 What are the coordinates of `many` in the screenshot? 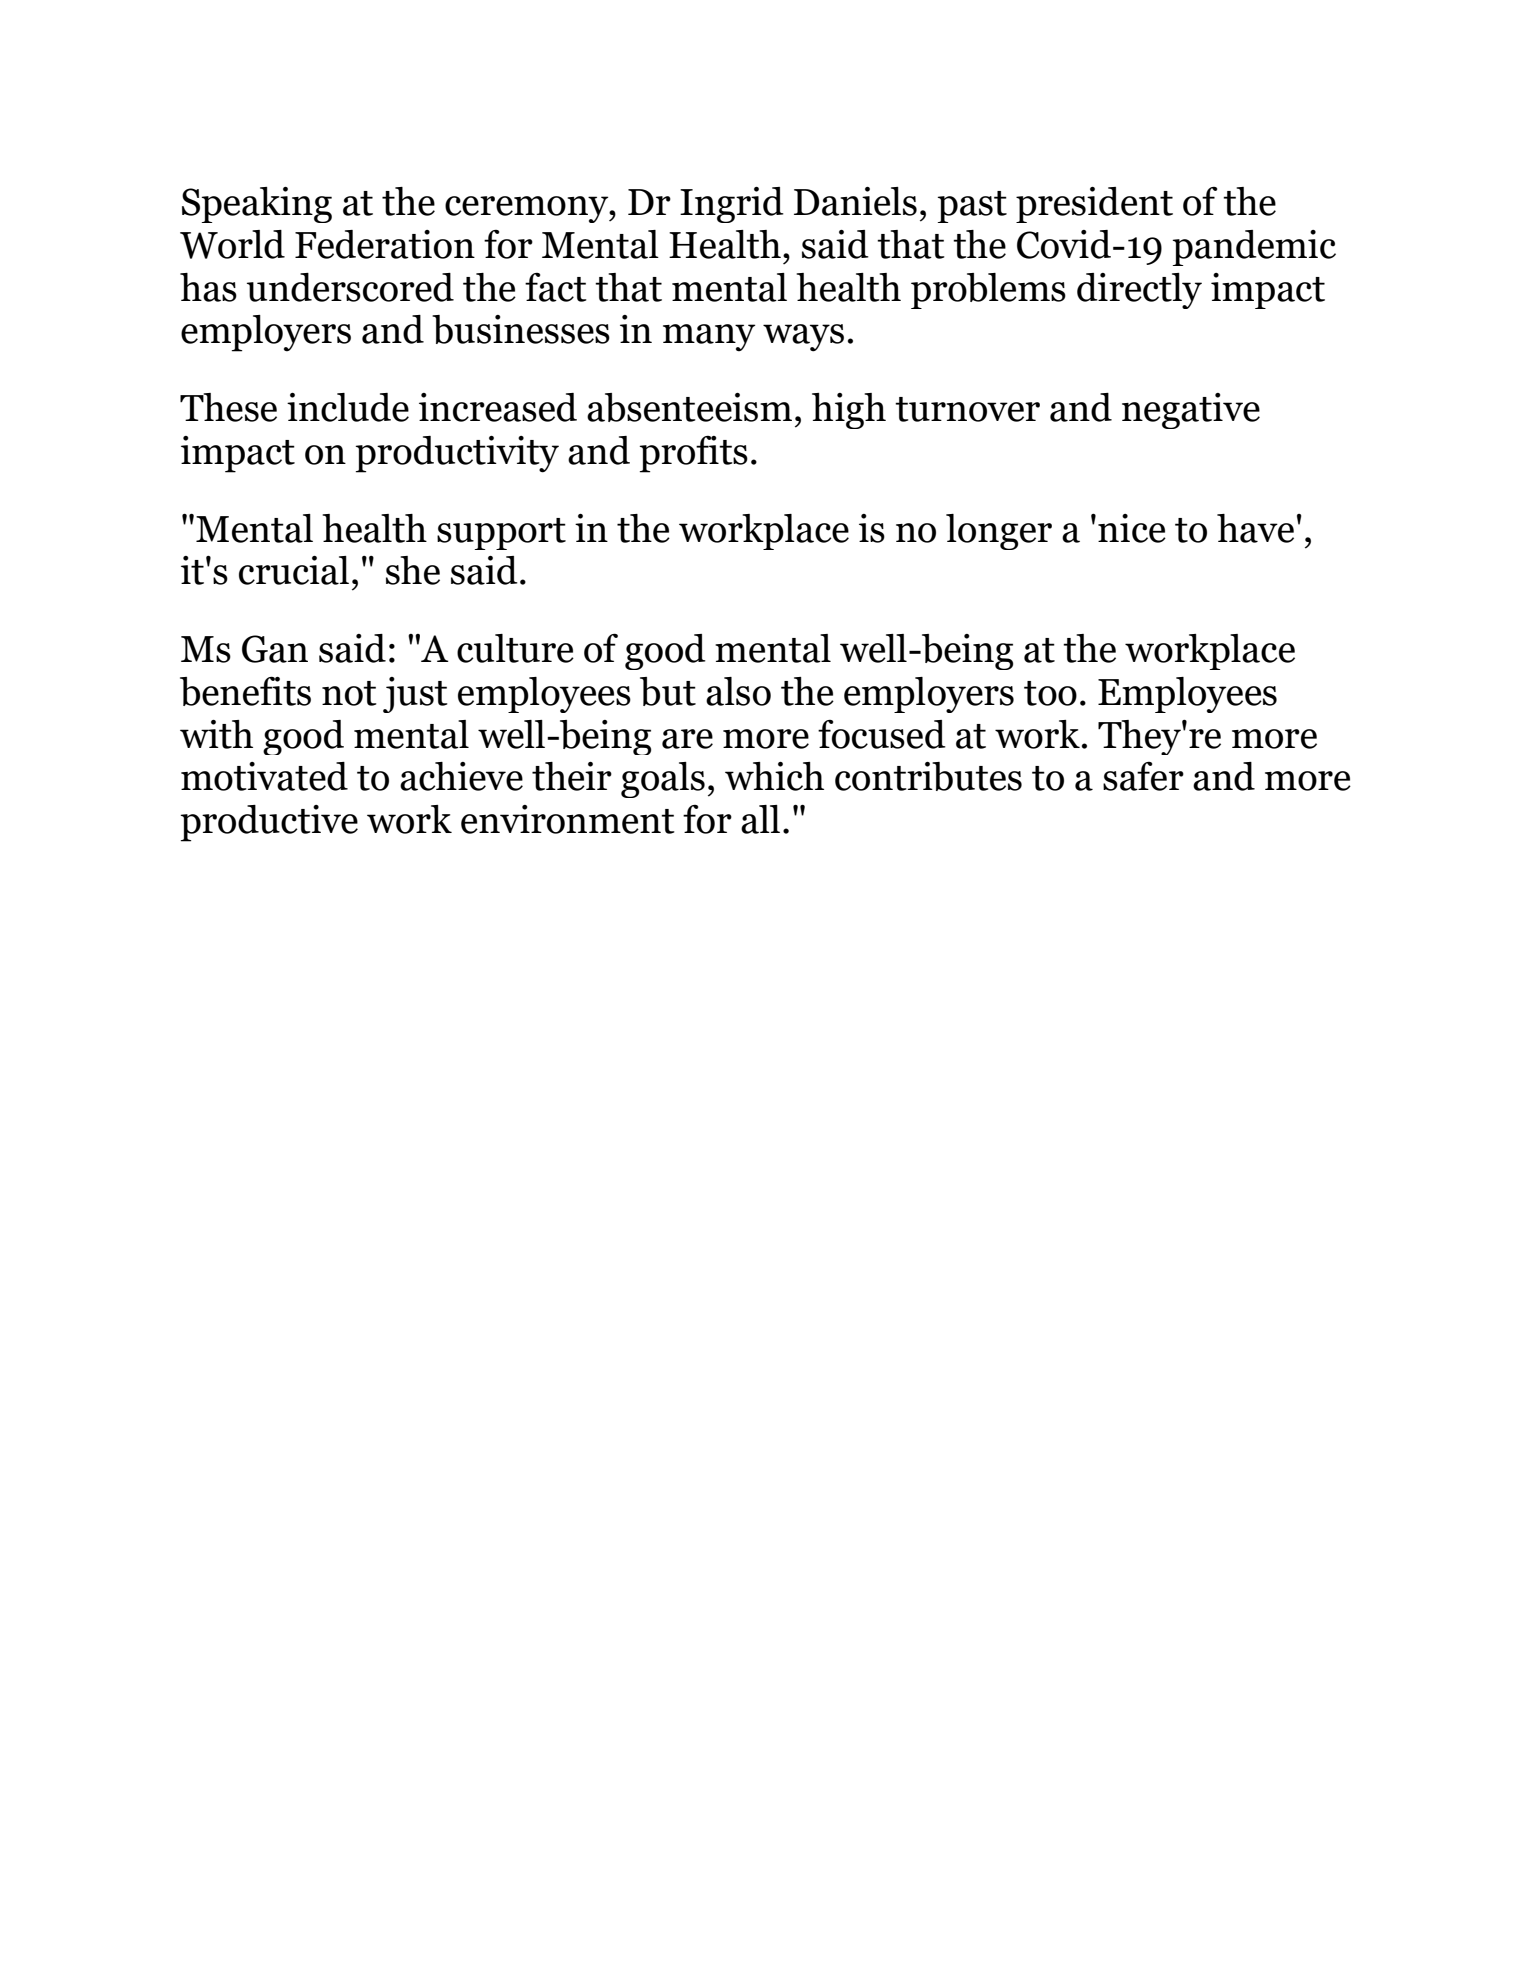 It's located at (709, 338).
